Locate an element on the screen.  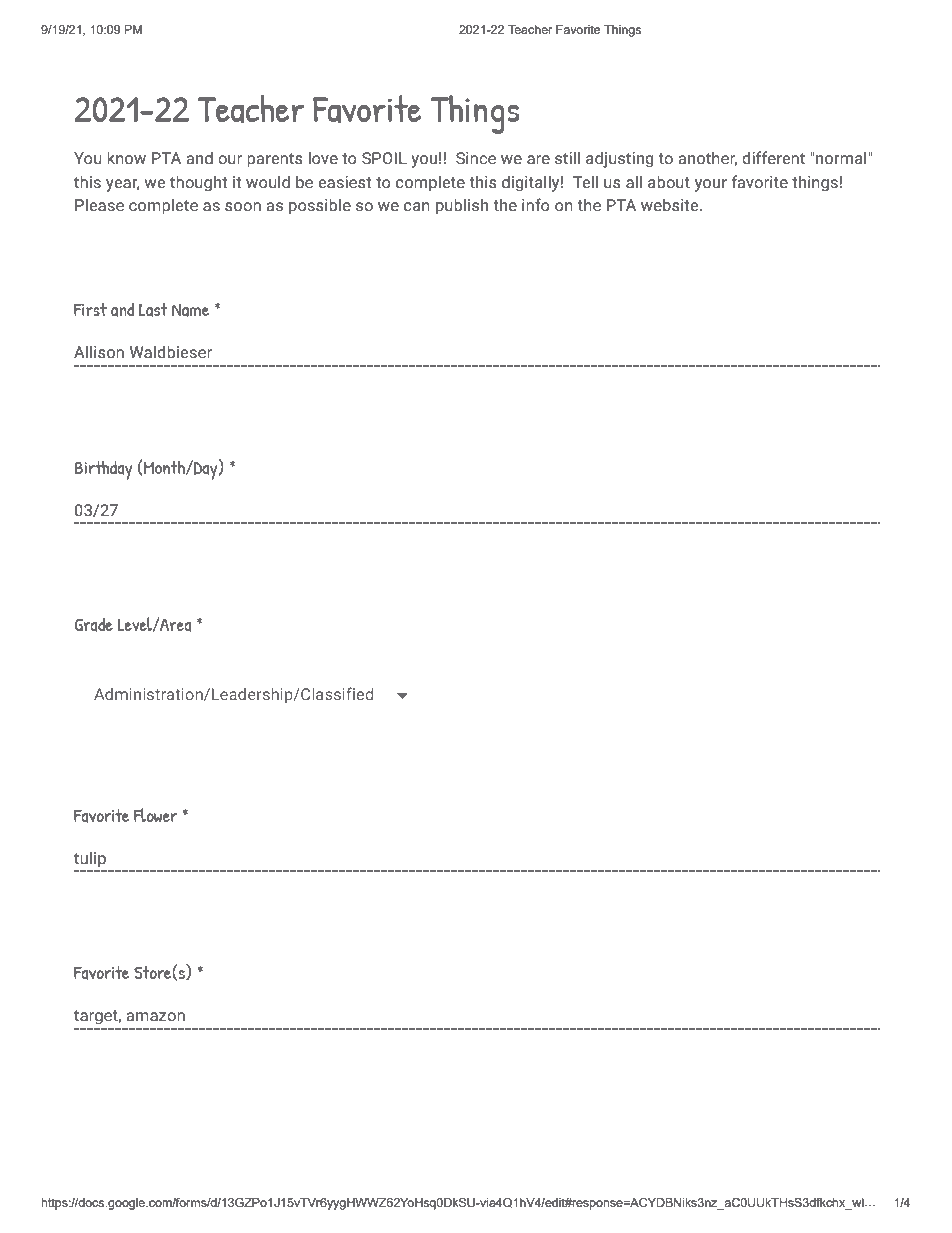
can is located at coordinates (417, 207).
